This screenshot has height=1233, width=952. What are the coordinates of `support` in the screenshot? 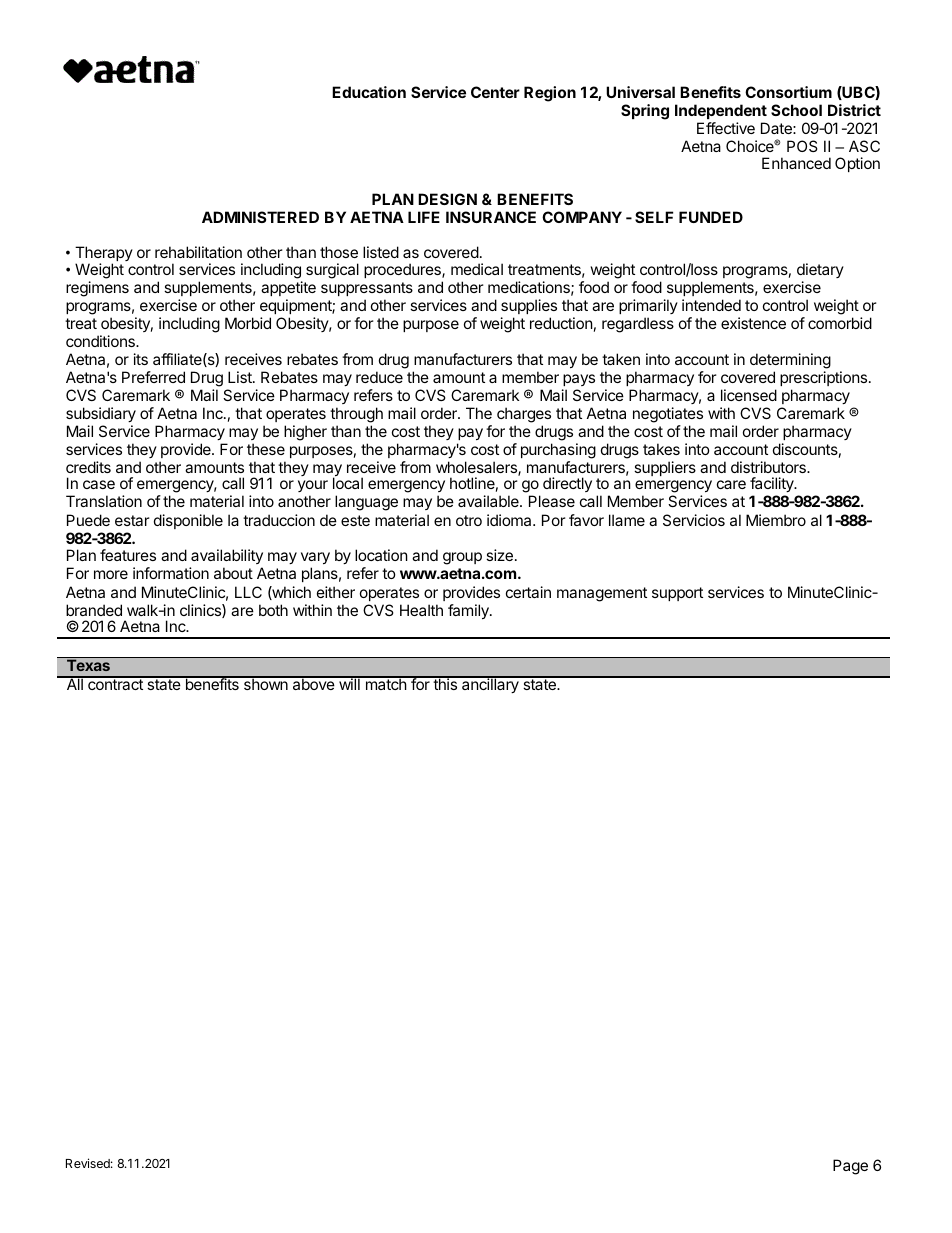 It's located at (677, 594).
